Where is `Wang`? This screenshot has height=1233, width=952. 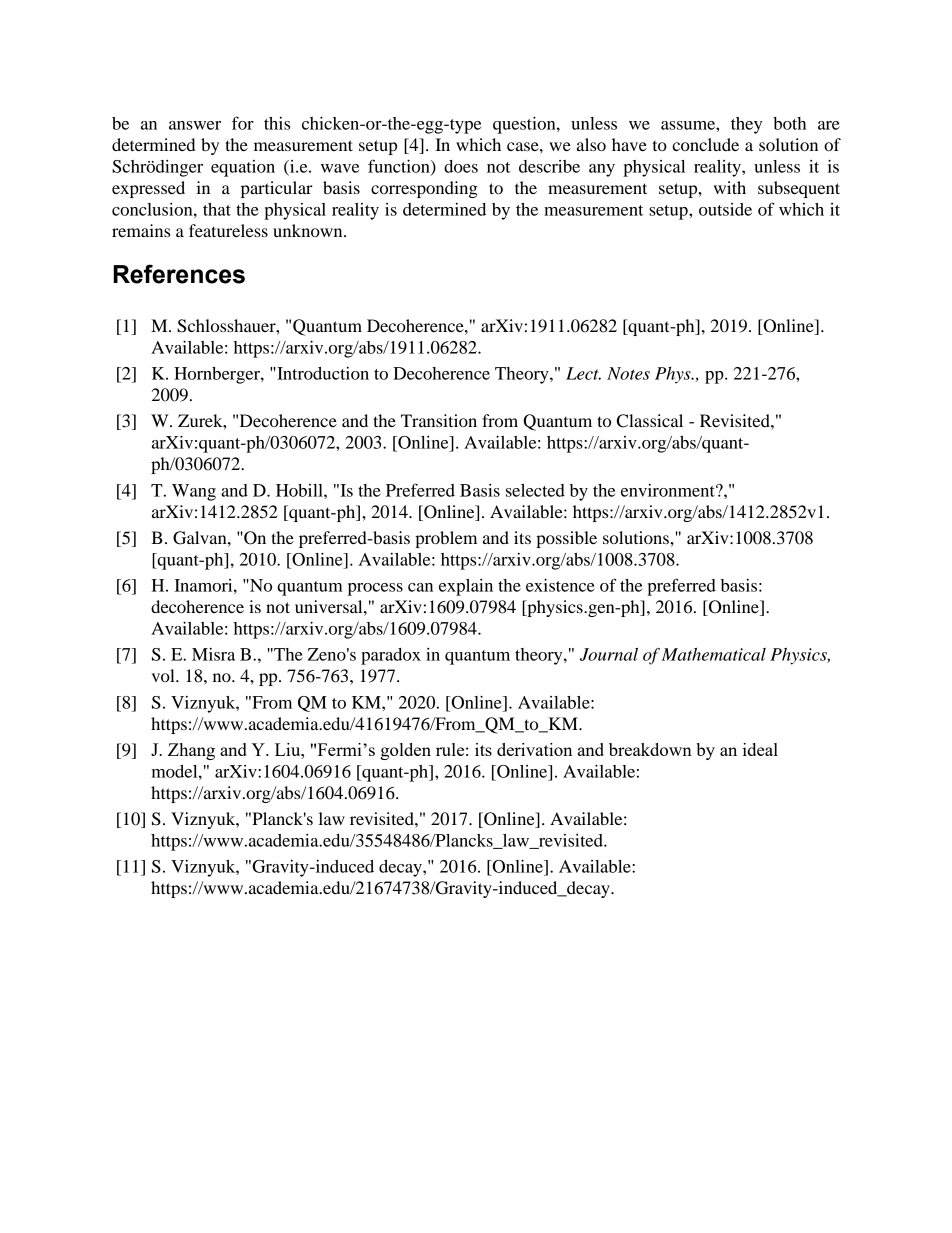
Wang is located at coordinates (194, 492).
